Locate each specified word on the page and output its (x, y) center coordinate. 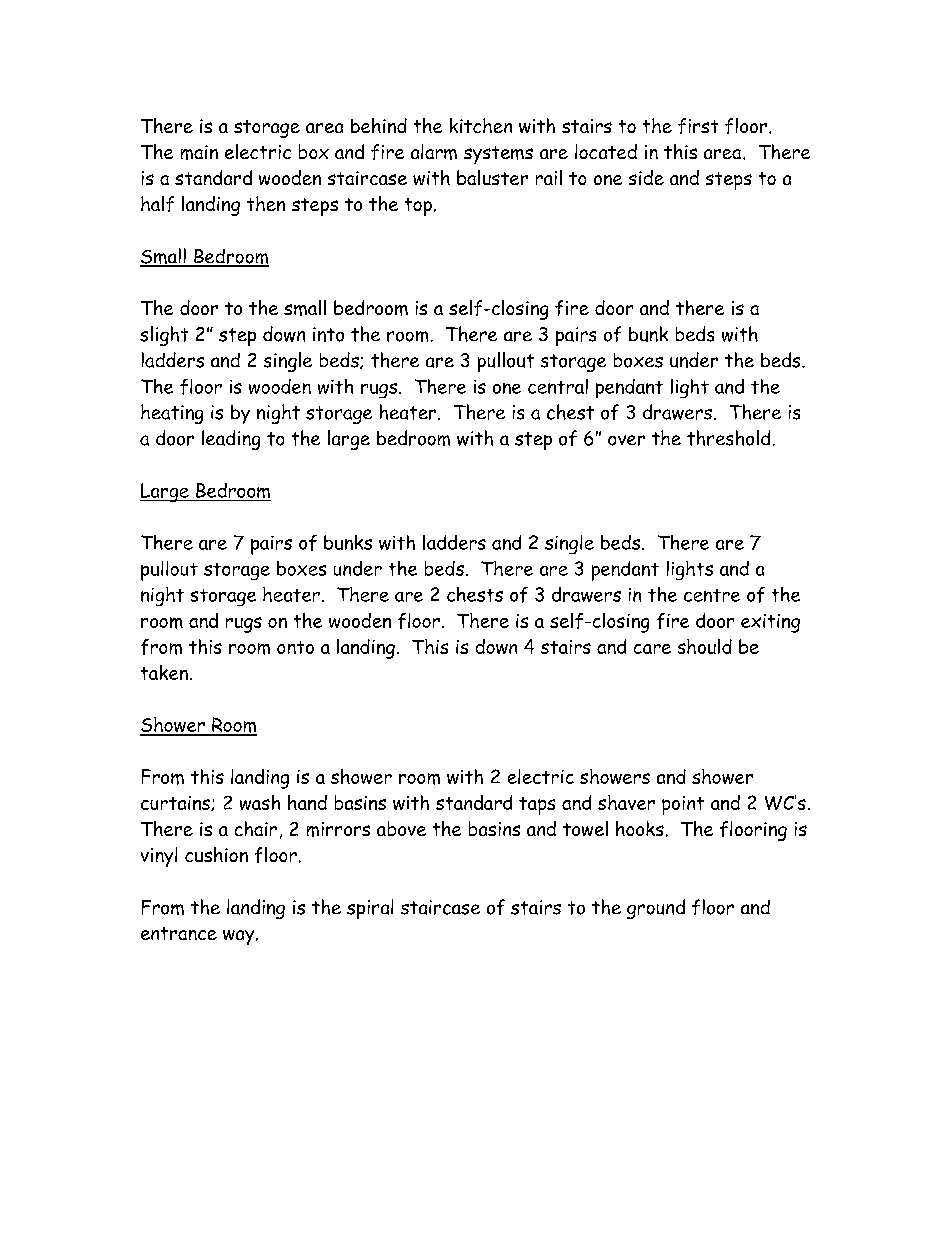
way (240, 937)
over (626, 440)
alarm (434, 152)
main (199, 152)
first (698, 126)
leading (231, 440)
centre (712, 595)
